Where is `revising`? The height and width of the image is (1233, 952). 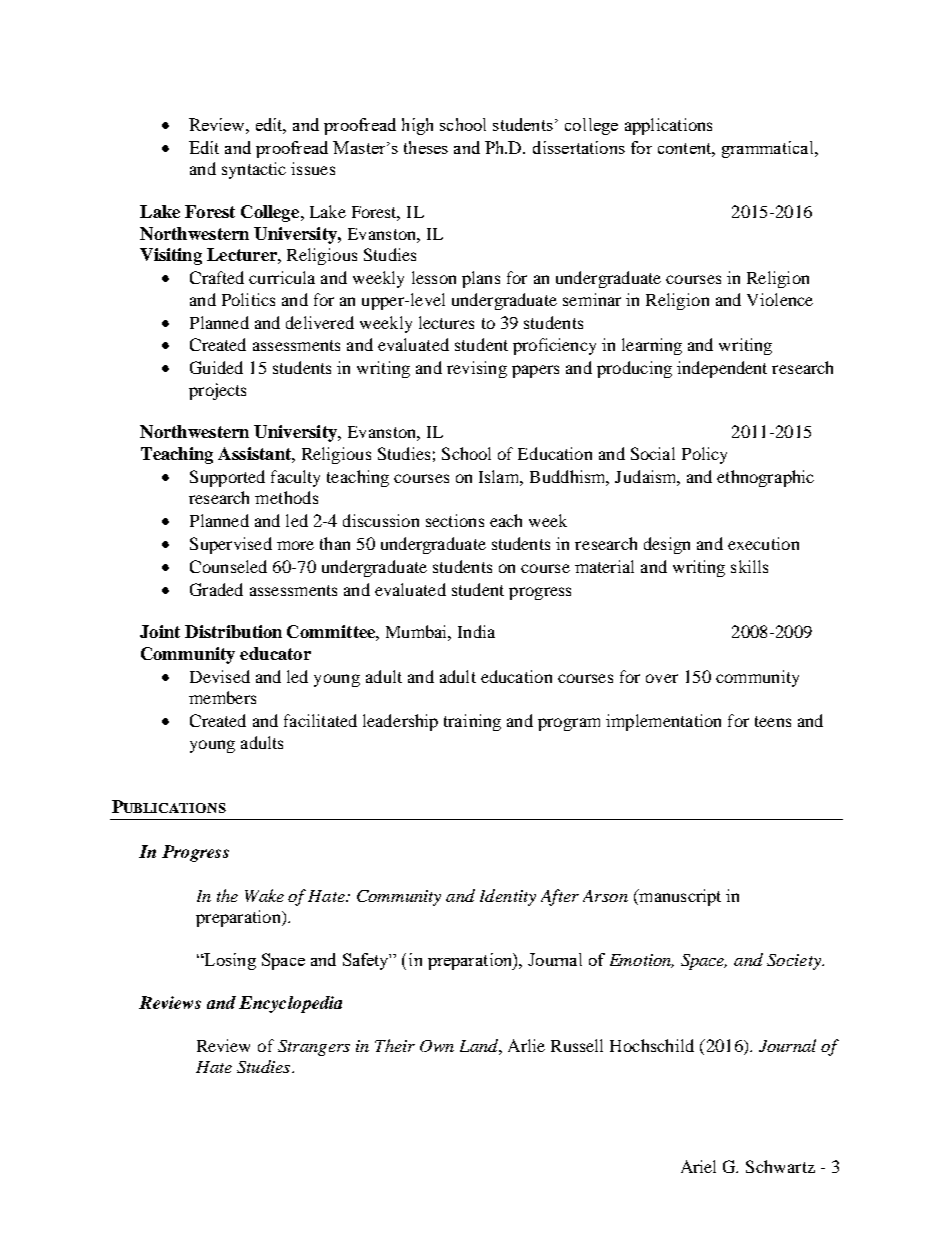 revising is located at coordinates (477, 369).
